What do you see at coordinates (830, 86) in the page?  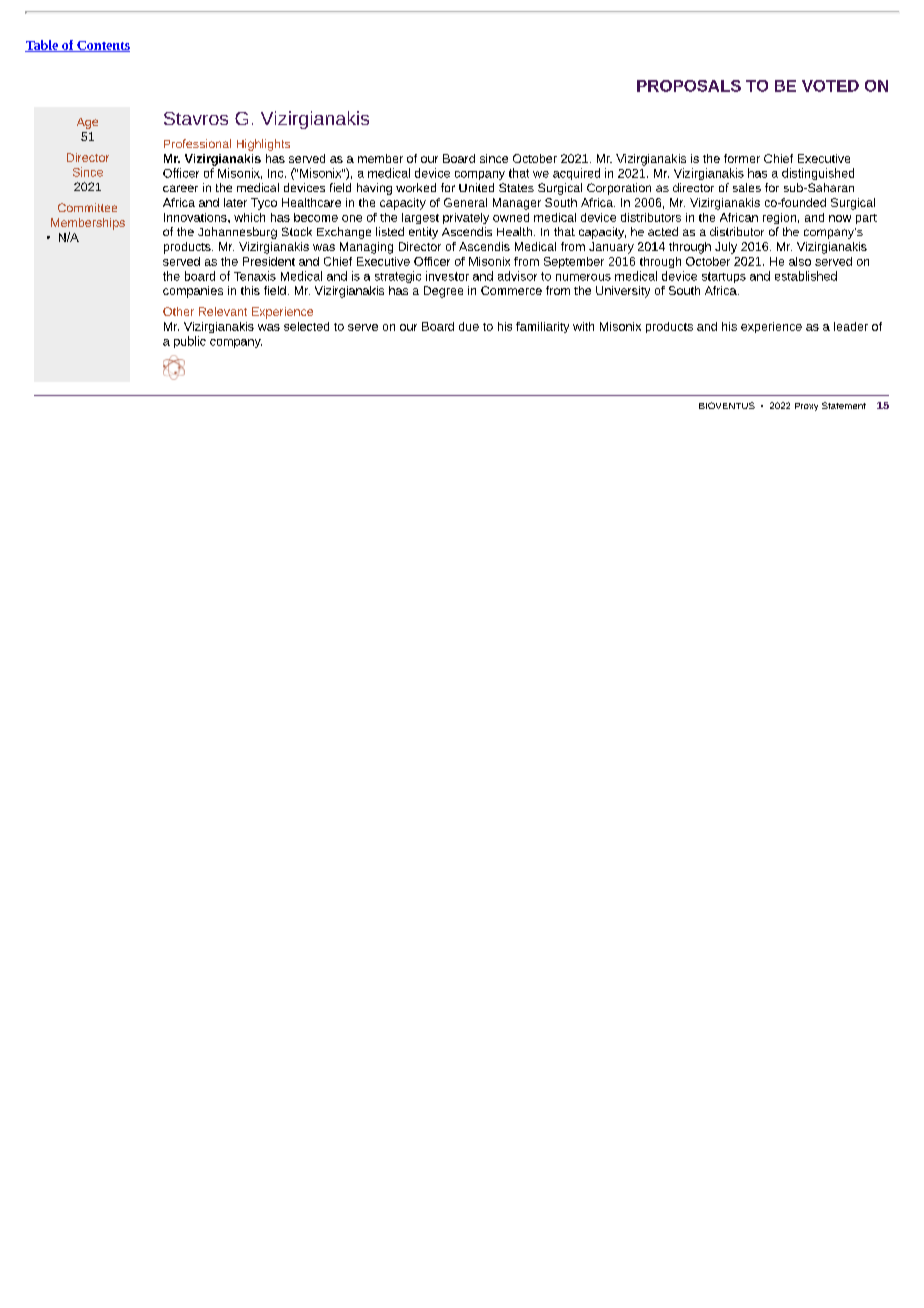 I see `VOTED` at bounding box center [830, 86].
